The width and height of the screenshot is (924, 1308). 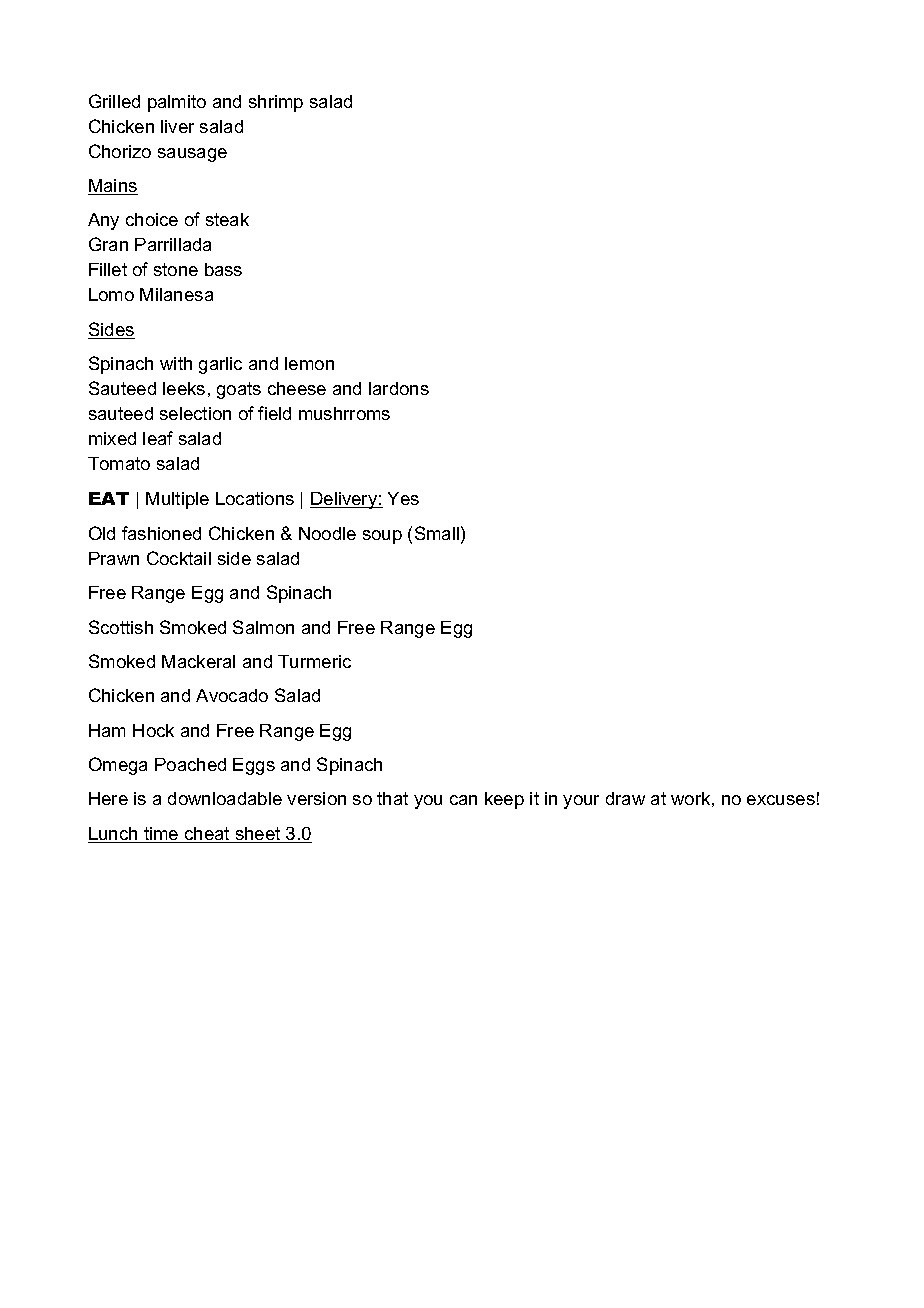 What do you see at coordinates (382, 537) in the screenshot?
I see `soup` at bounding box center [382, 537].
